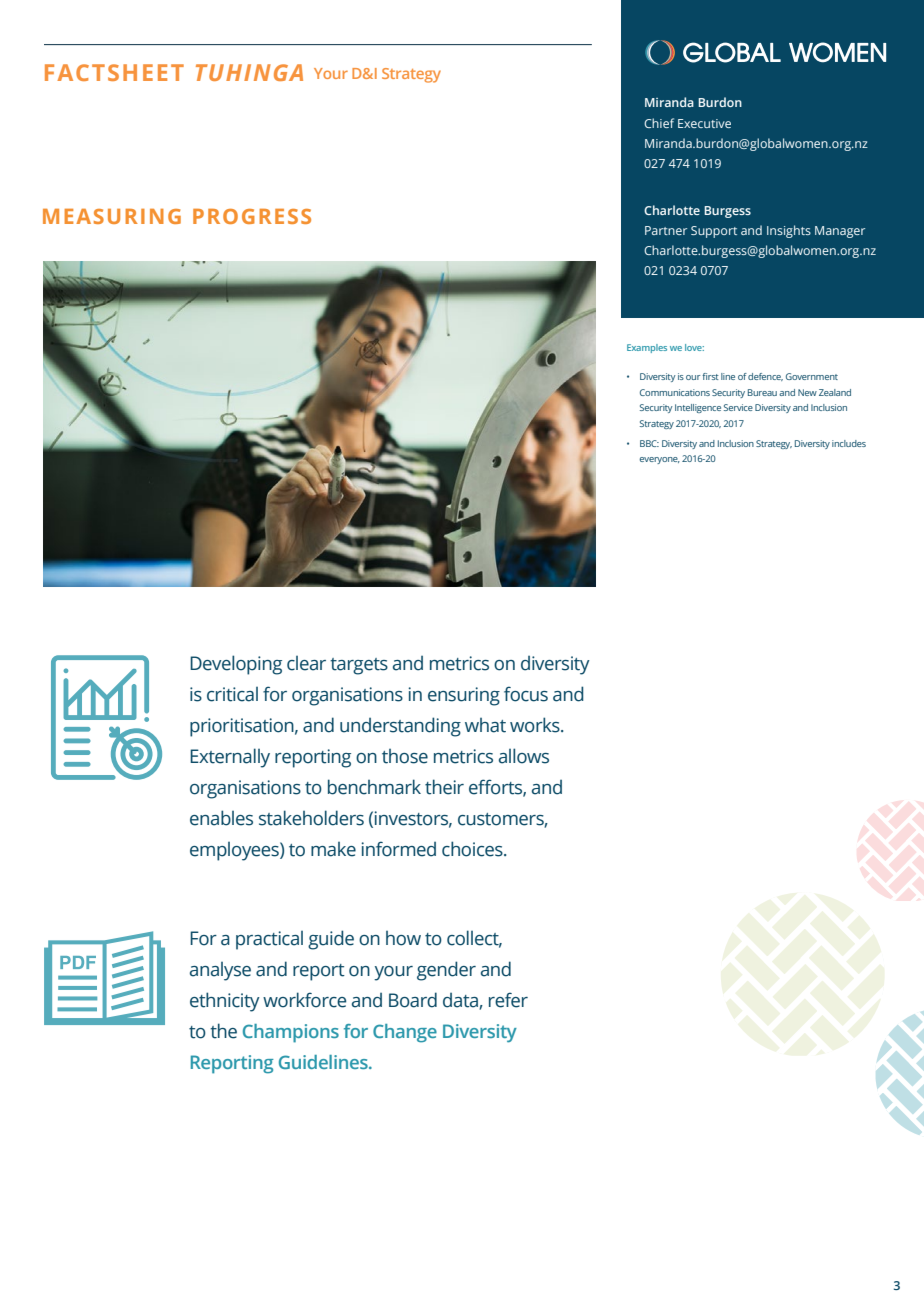 The image size is (924, 1308). Describe the element at coordinates (647, 348) in the screenshot. I see `Examples` at that location.
